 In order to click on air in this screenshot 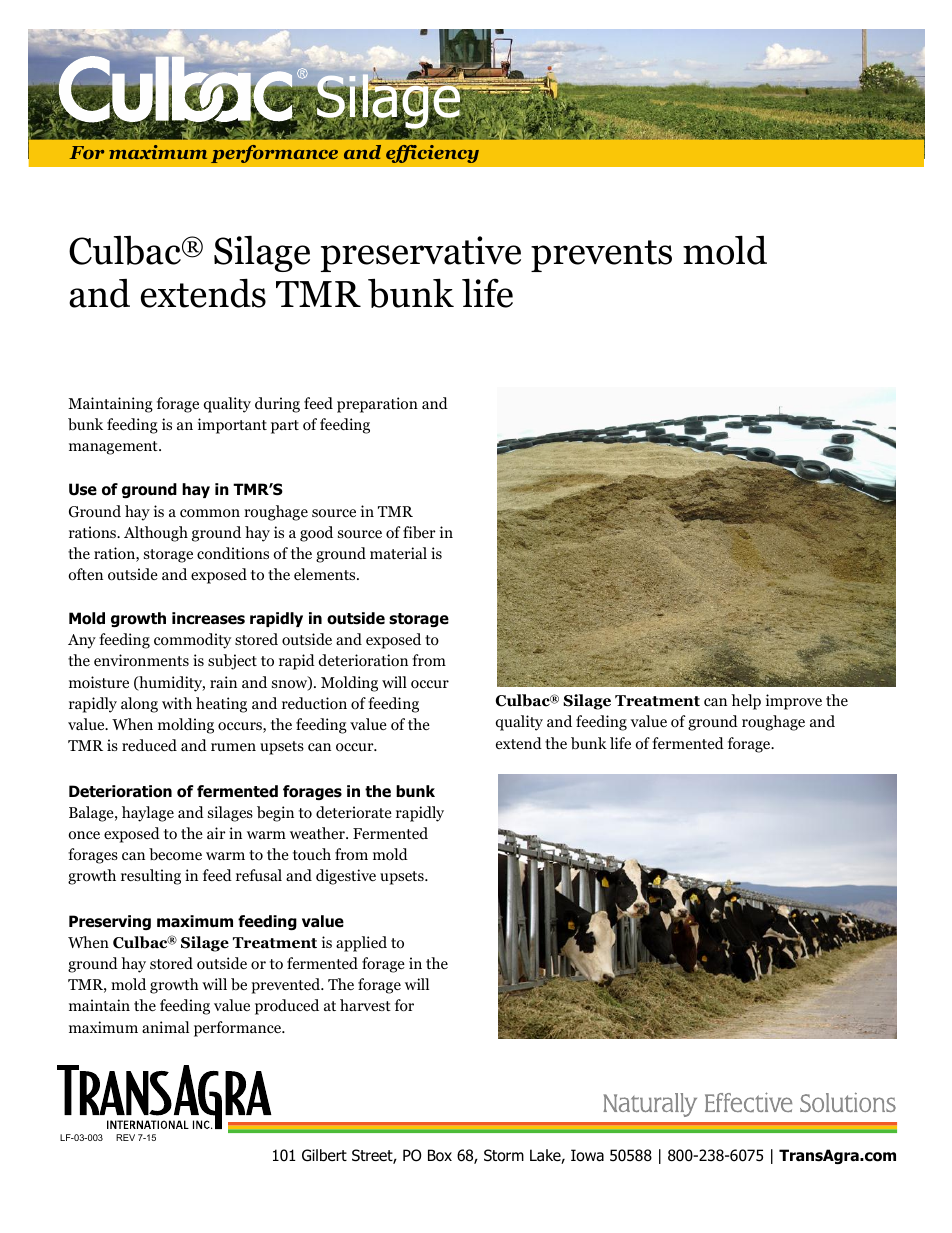, I will do `click(216, 833)`.
